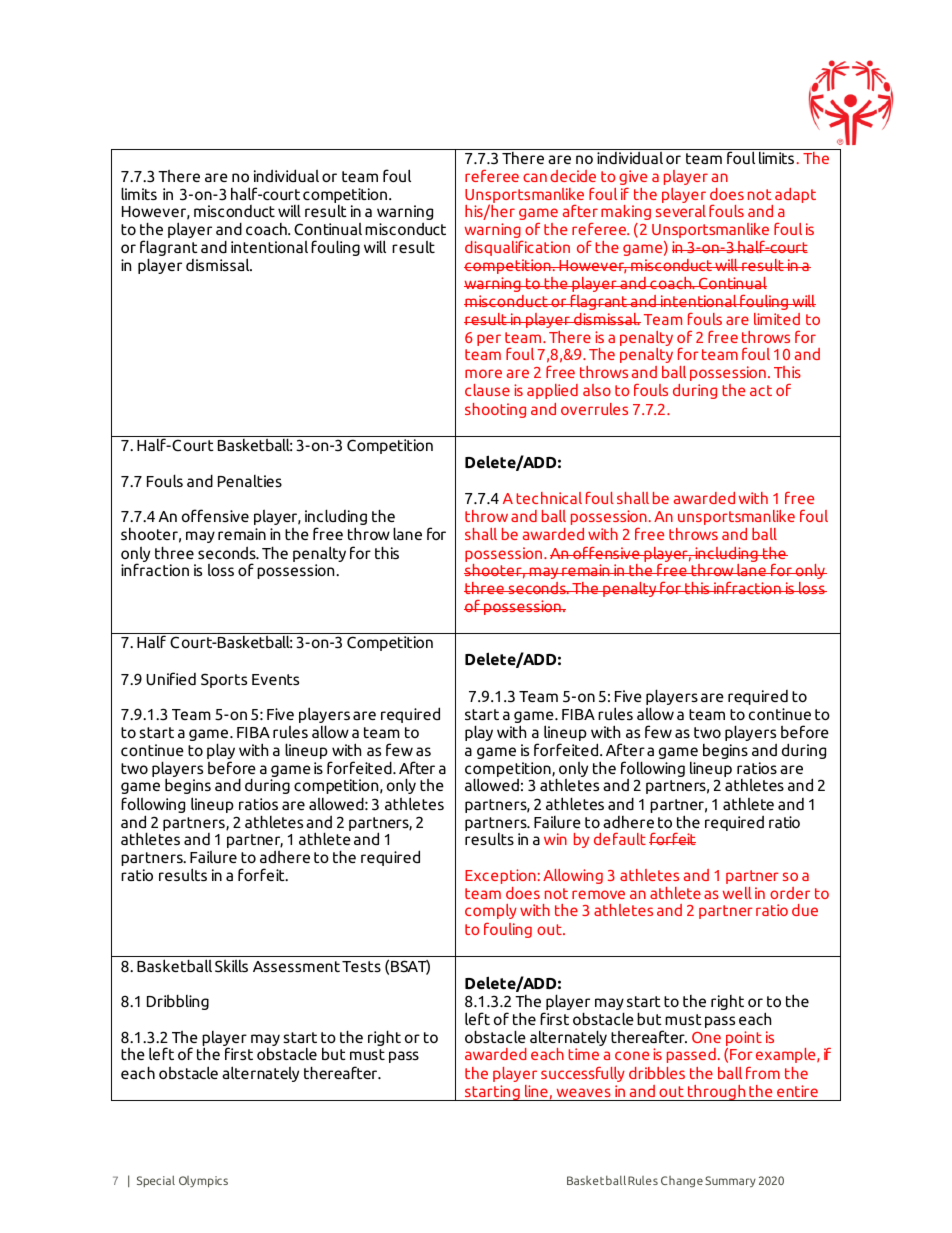  Describe the element at coordinates (681, 211) in the document. I see `several` at that location.
